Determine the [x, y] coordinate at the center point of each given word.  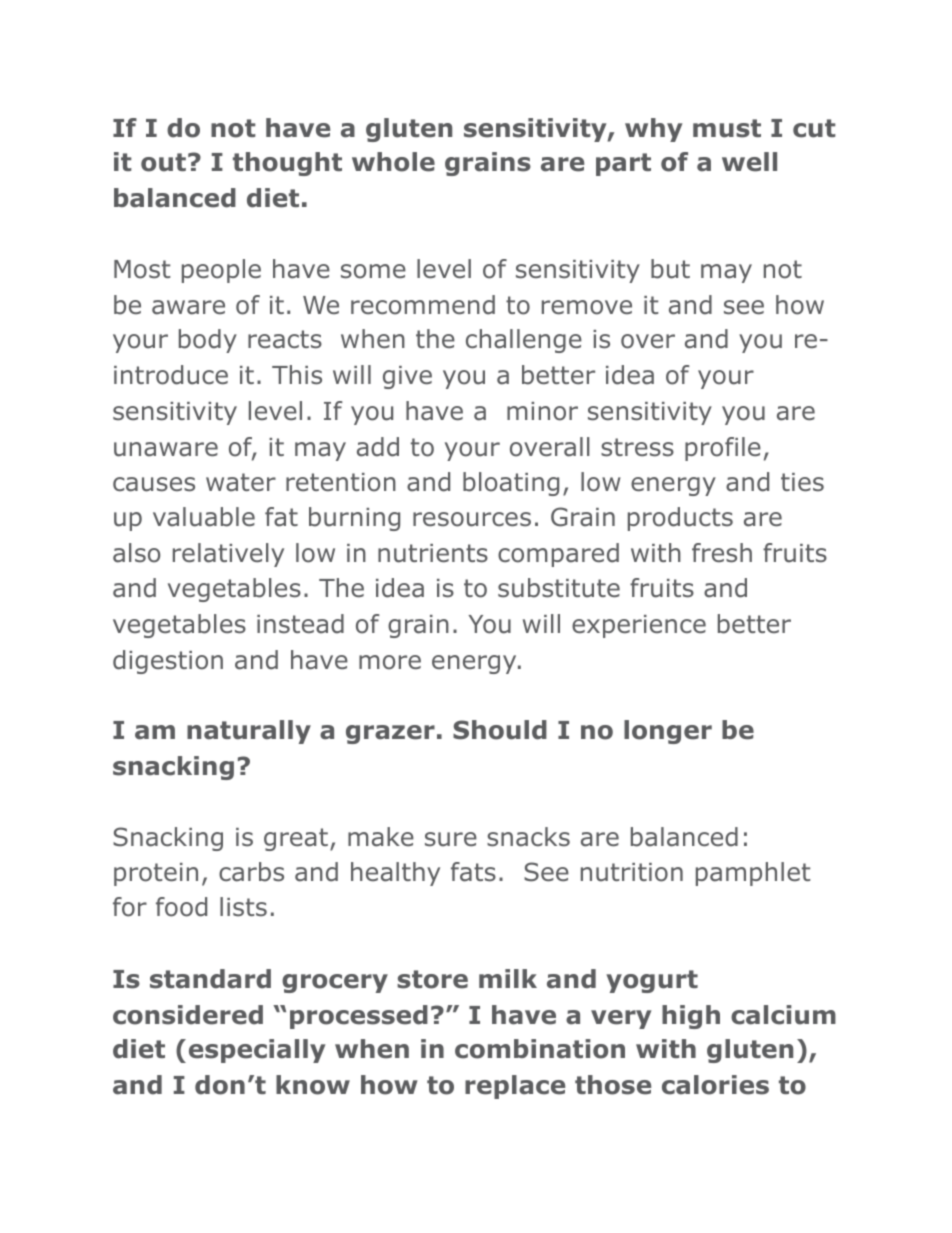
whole [393, 162]
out [163, 162]
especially [257, 1051]
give [407, 377]
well [749, 162]
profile [723, 449]
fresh [722, 553]
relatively [228, 555]
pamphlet [753, 874]
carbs [251, 872]
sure [451, 839]
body [208, 341]
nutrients [433, 553]
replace [515, 1087]
